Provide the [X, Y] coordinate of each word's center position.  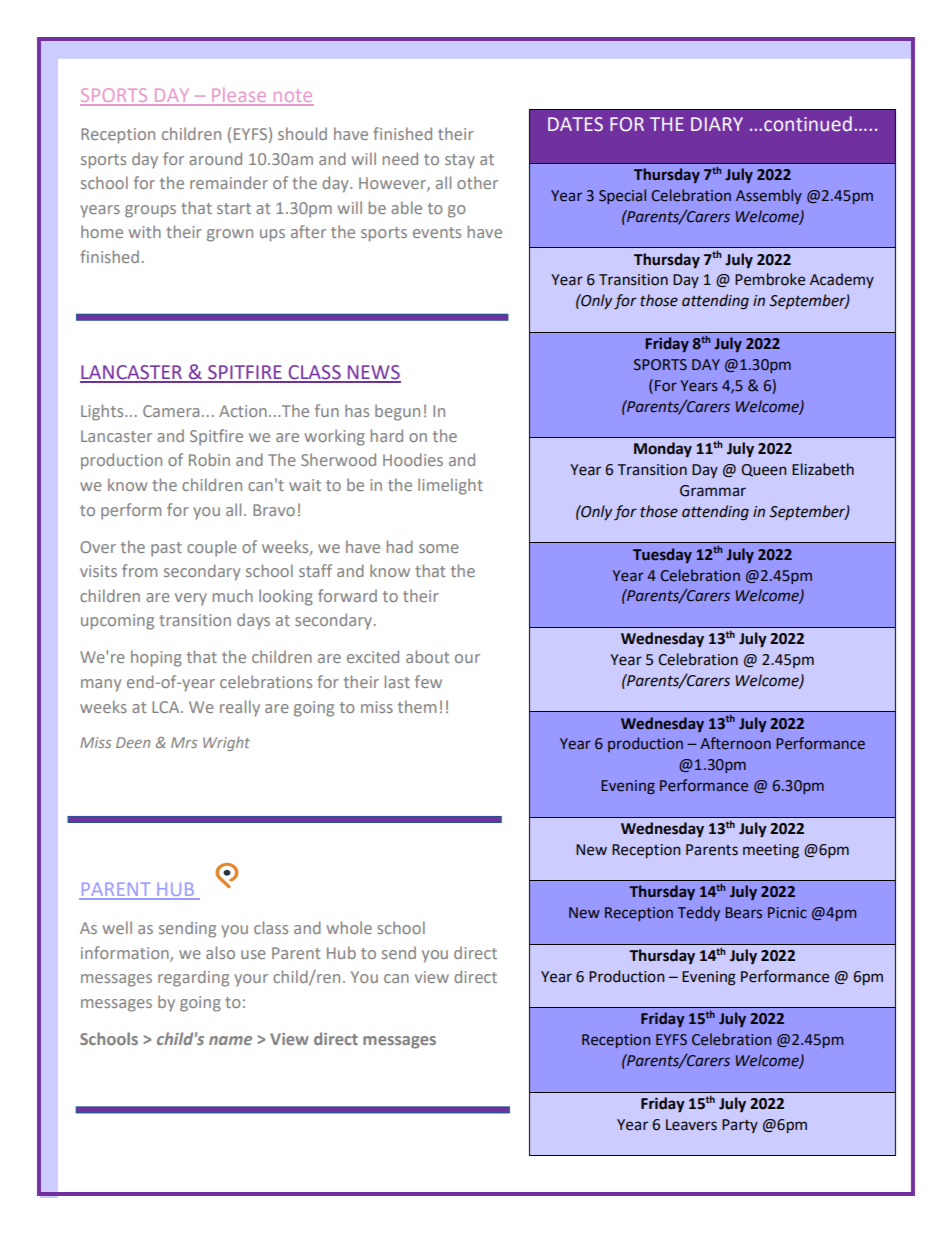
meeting [771, 851]
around [215, 158]
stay [460, 161]
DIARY [717, 124]
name [230, 1040]
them [417, 706]
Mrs [184, 742]
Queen [763, 470]
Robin [209, 459]
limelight [450, 486]
